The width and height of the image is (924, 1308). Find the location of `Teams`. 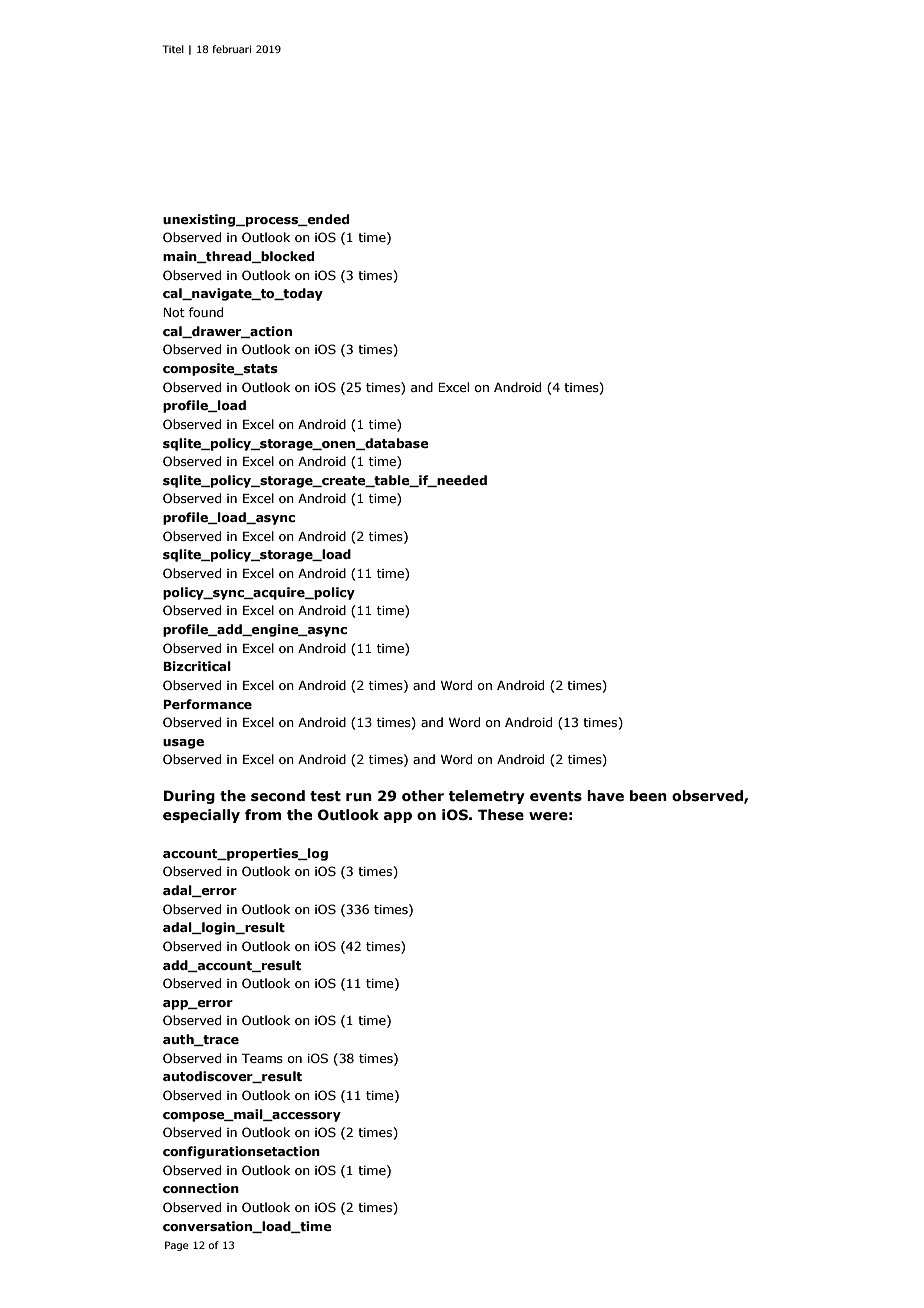

Teams is located at coordinates (262, 1058).
